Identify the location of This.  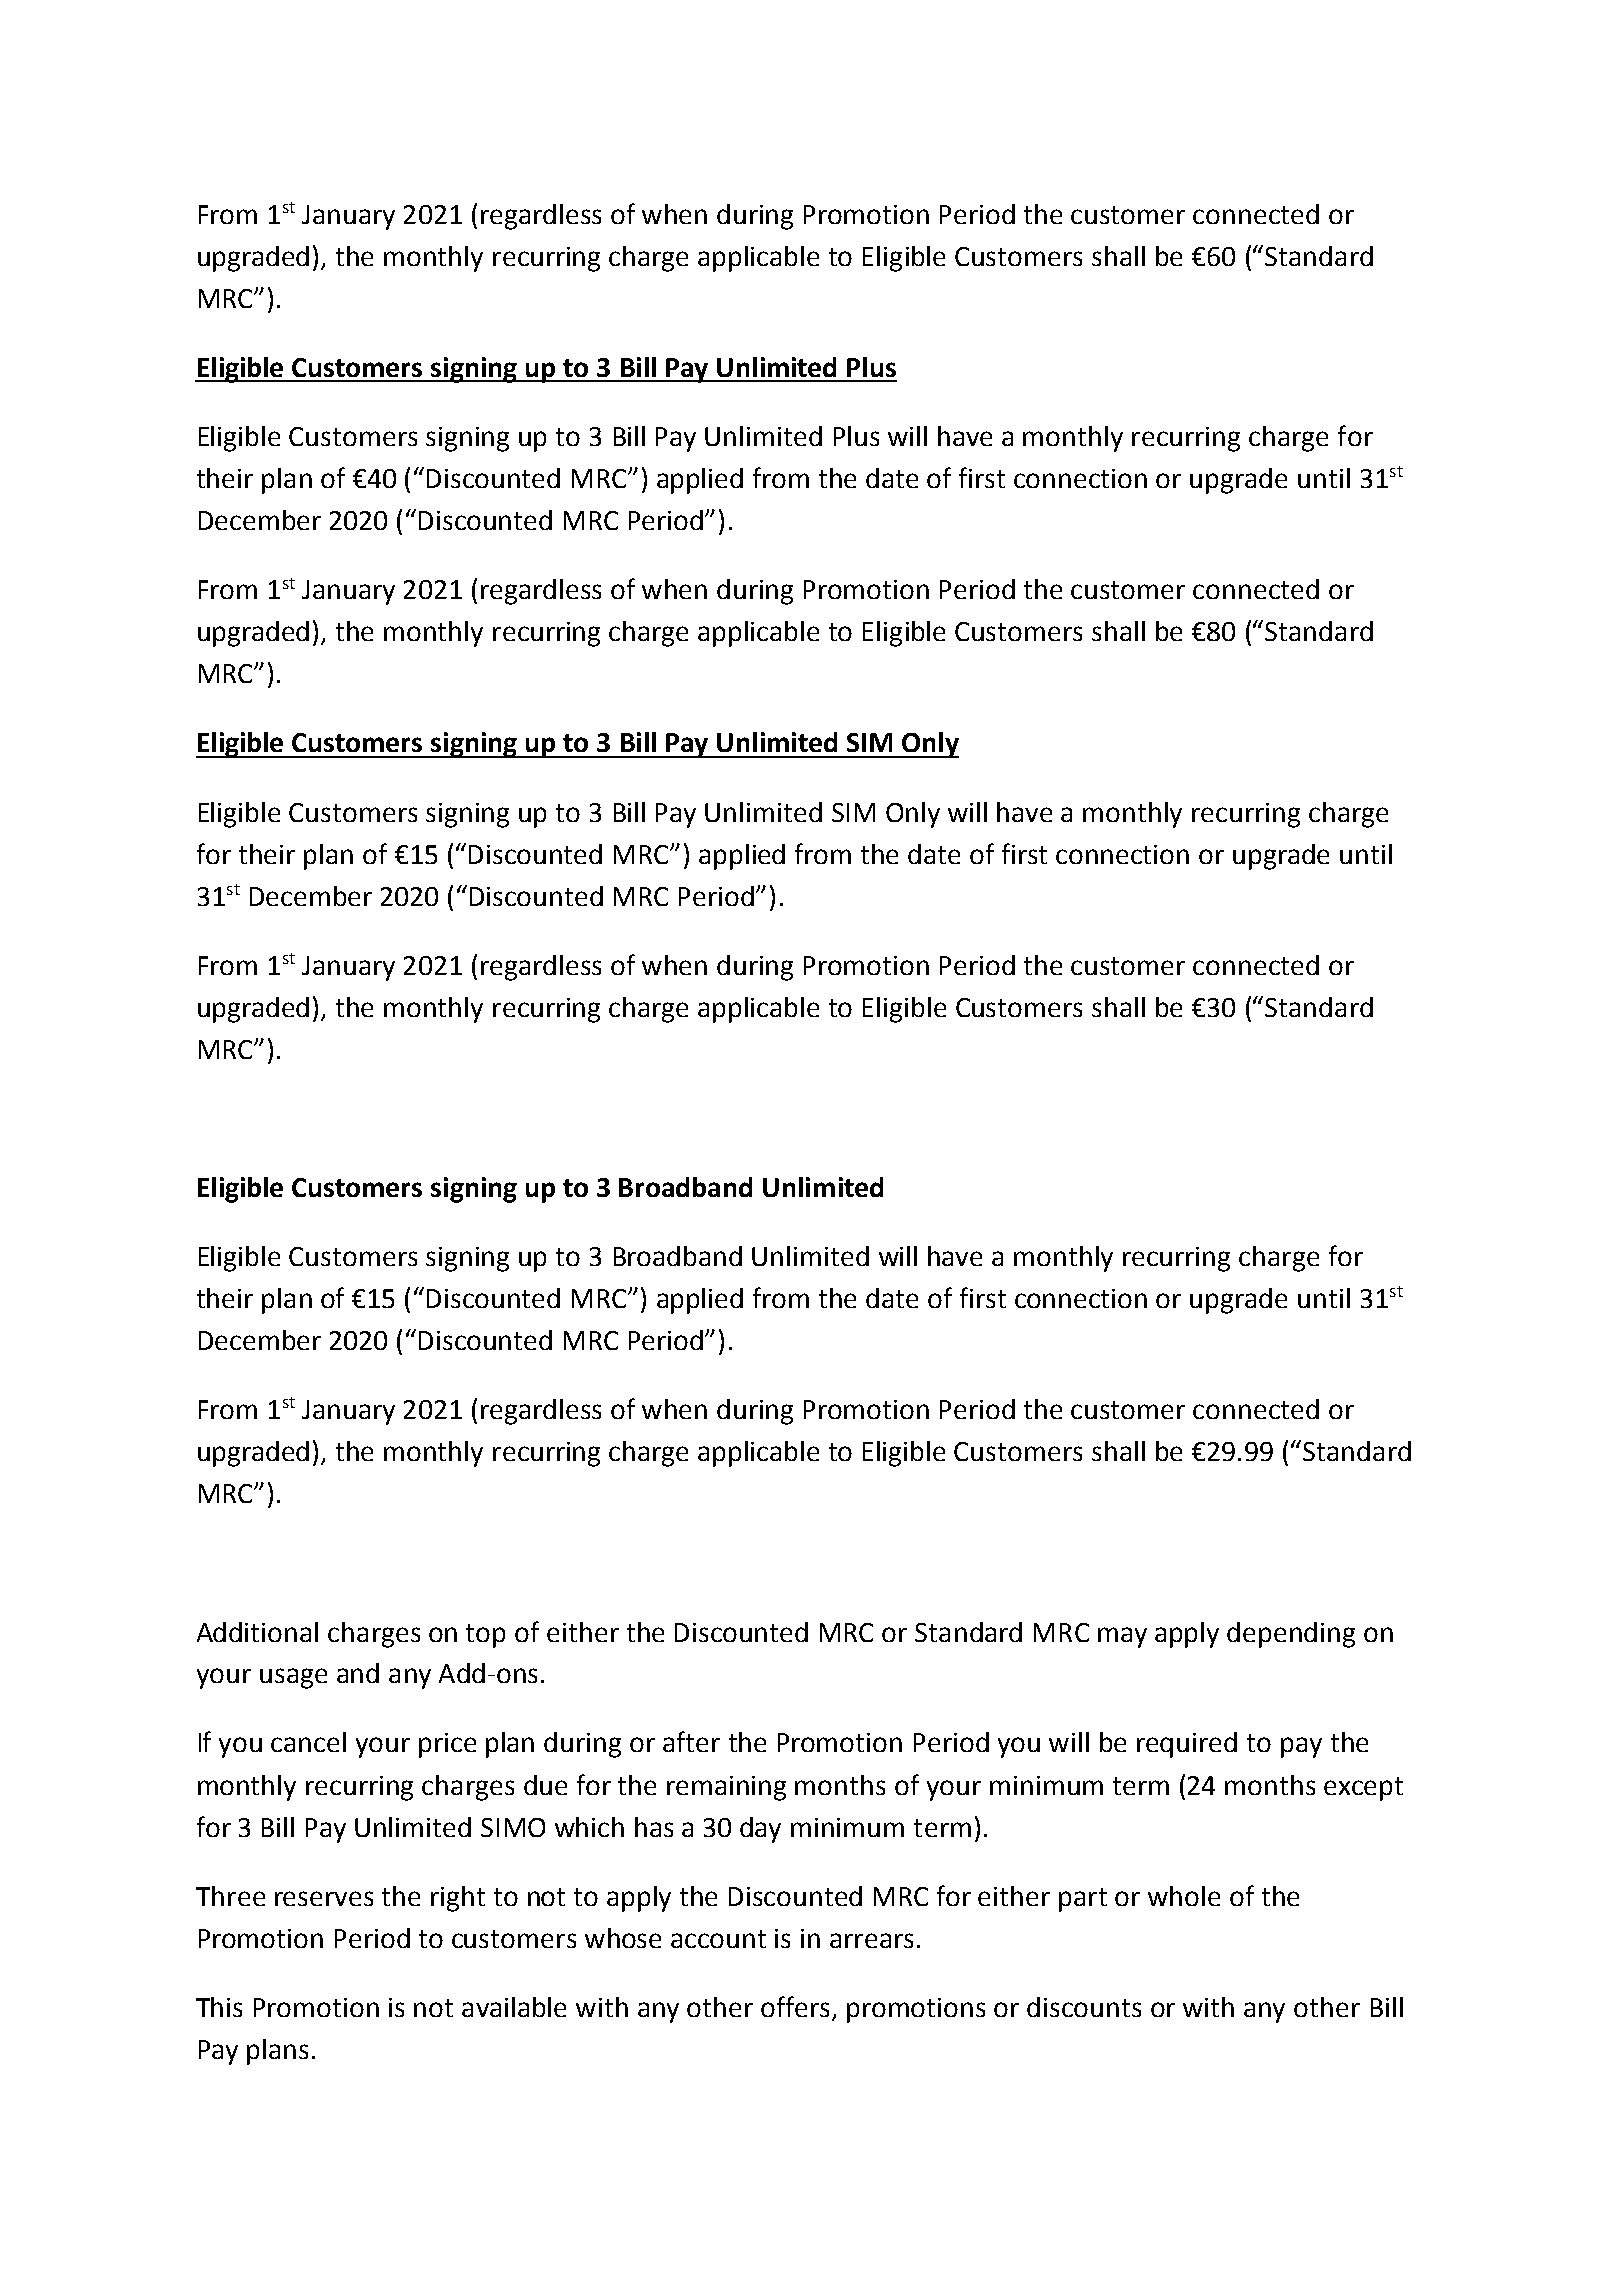
(219, 2007).
